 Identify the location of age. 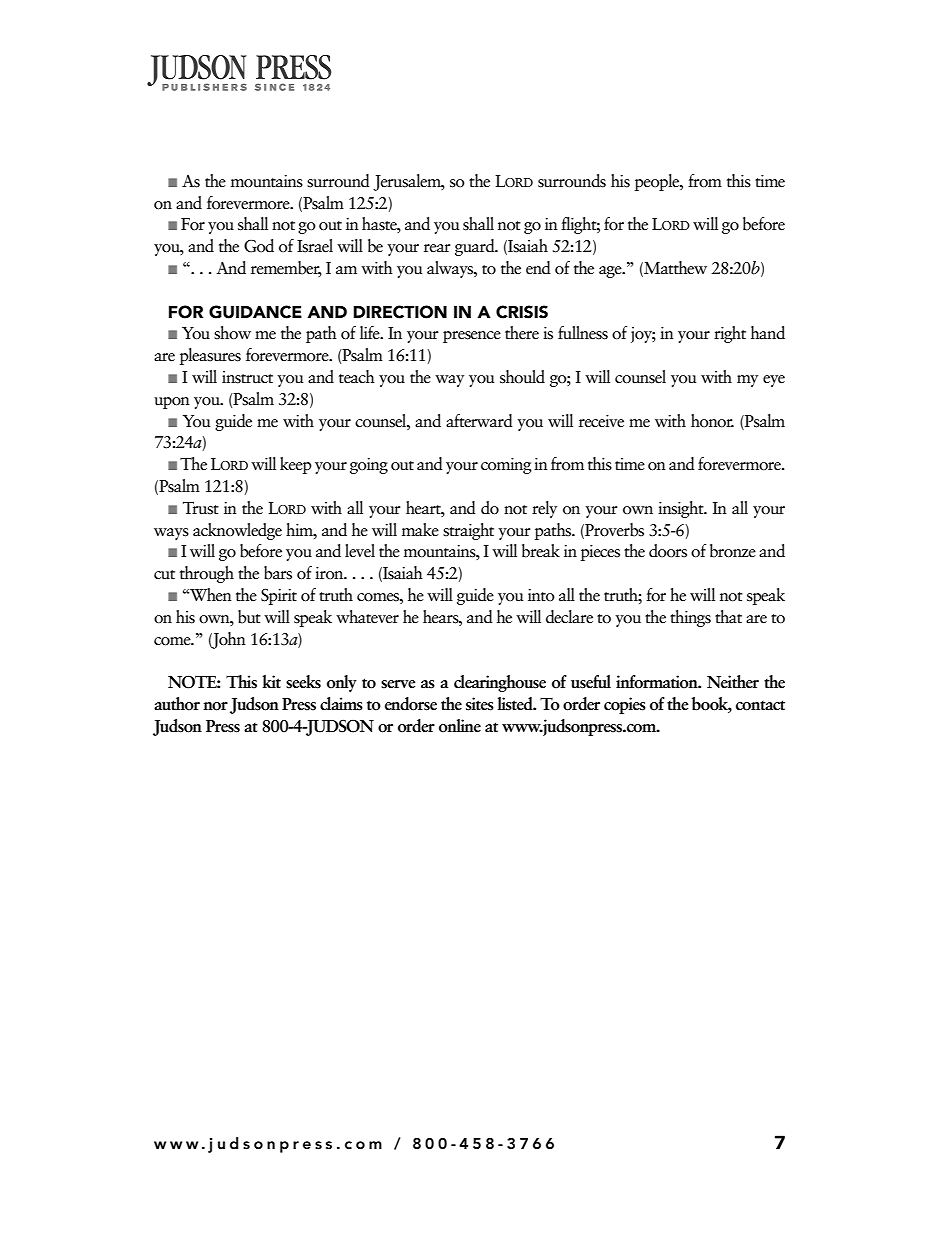
(611, 272).
